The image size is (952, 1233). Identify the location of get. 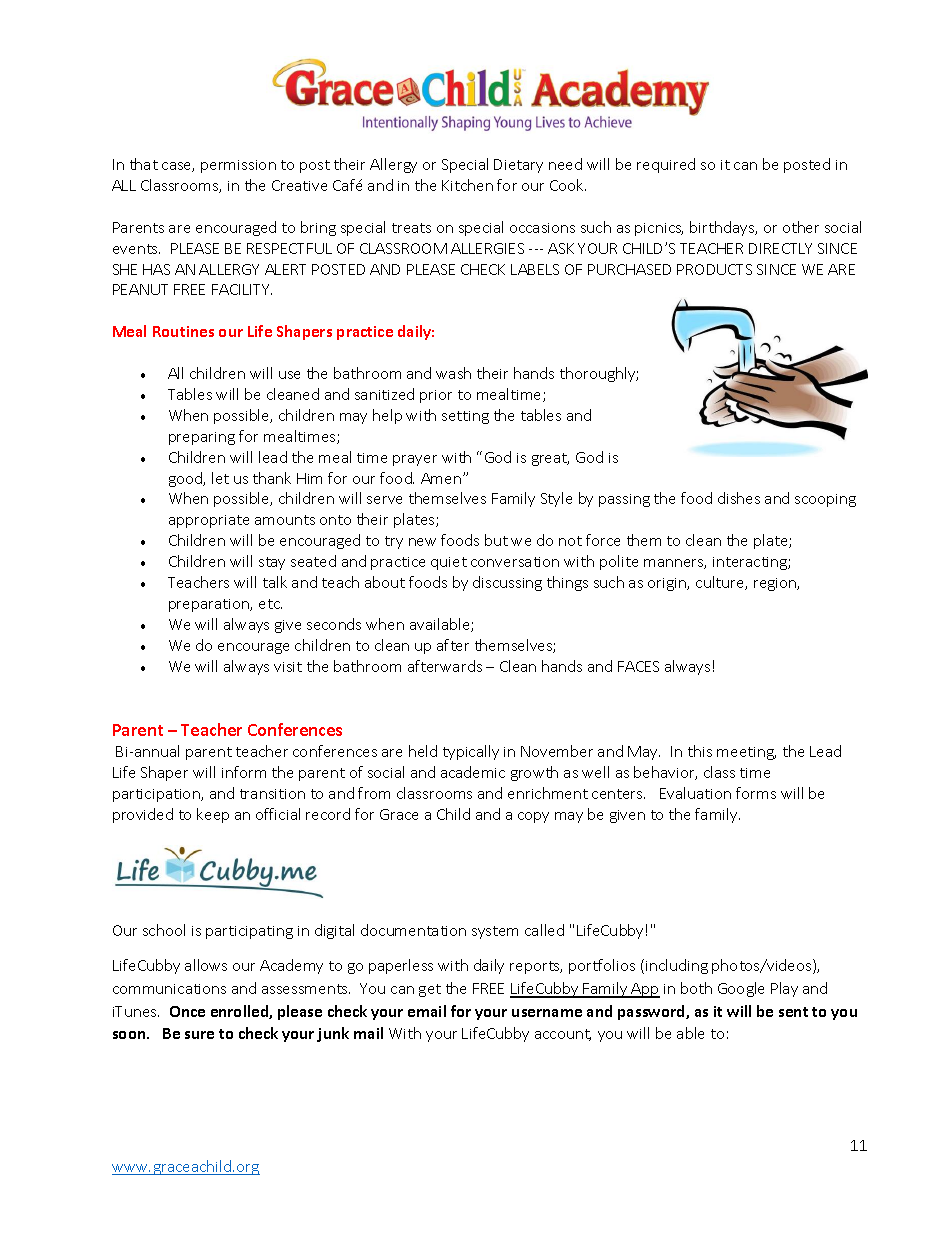
(430, 990).
